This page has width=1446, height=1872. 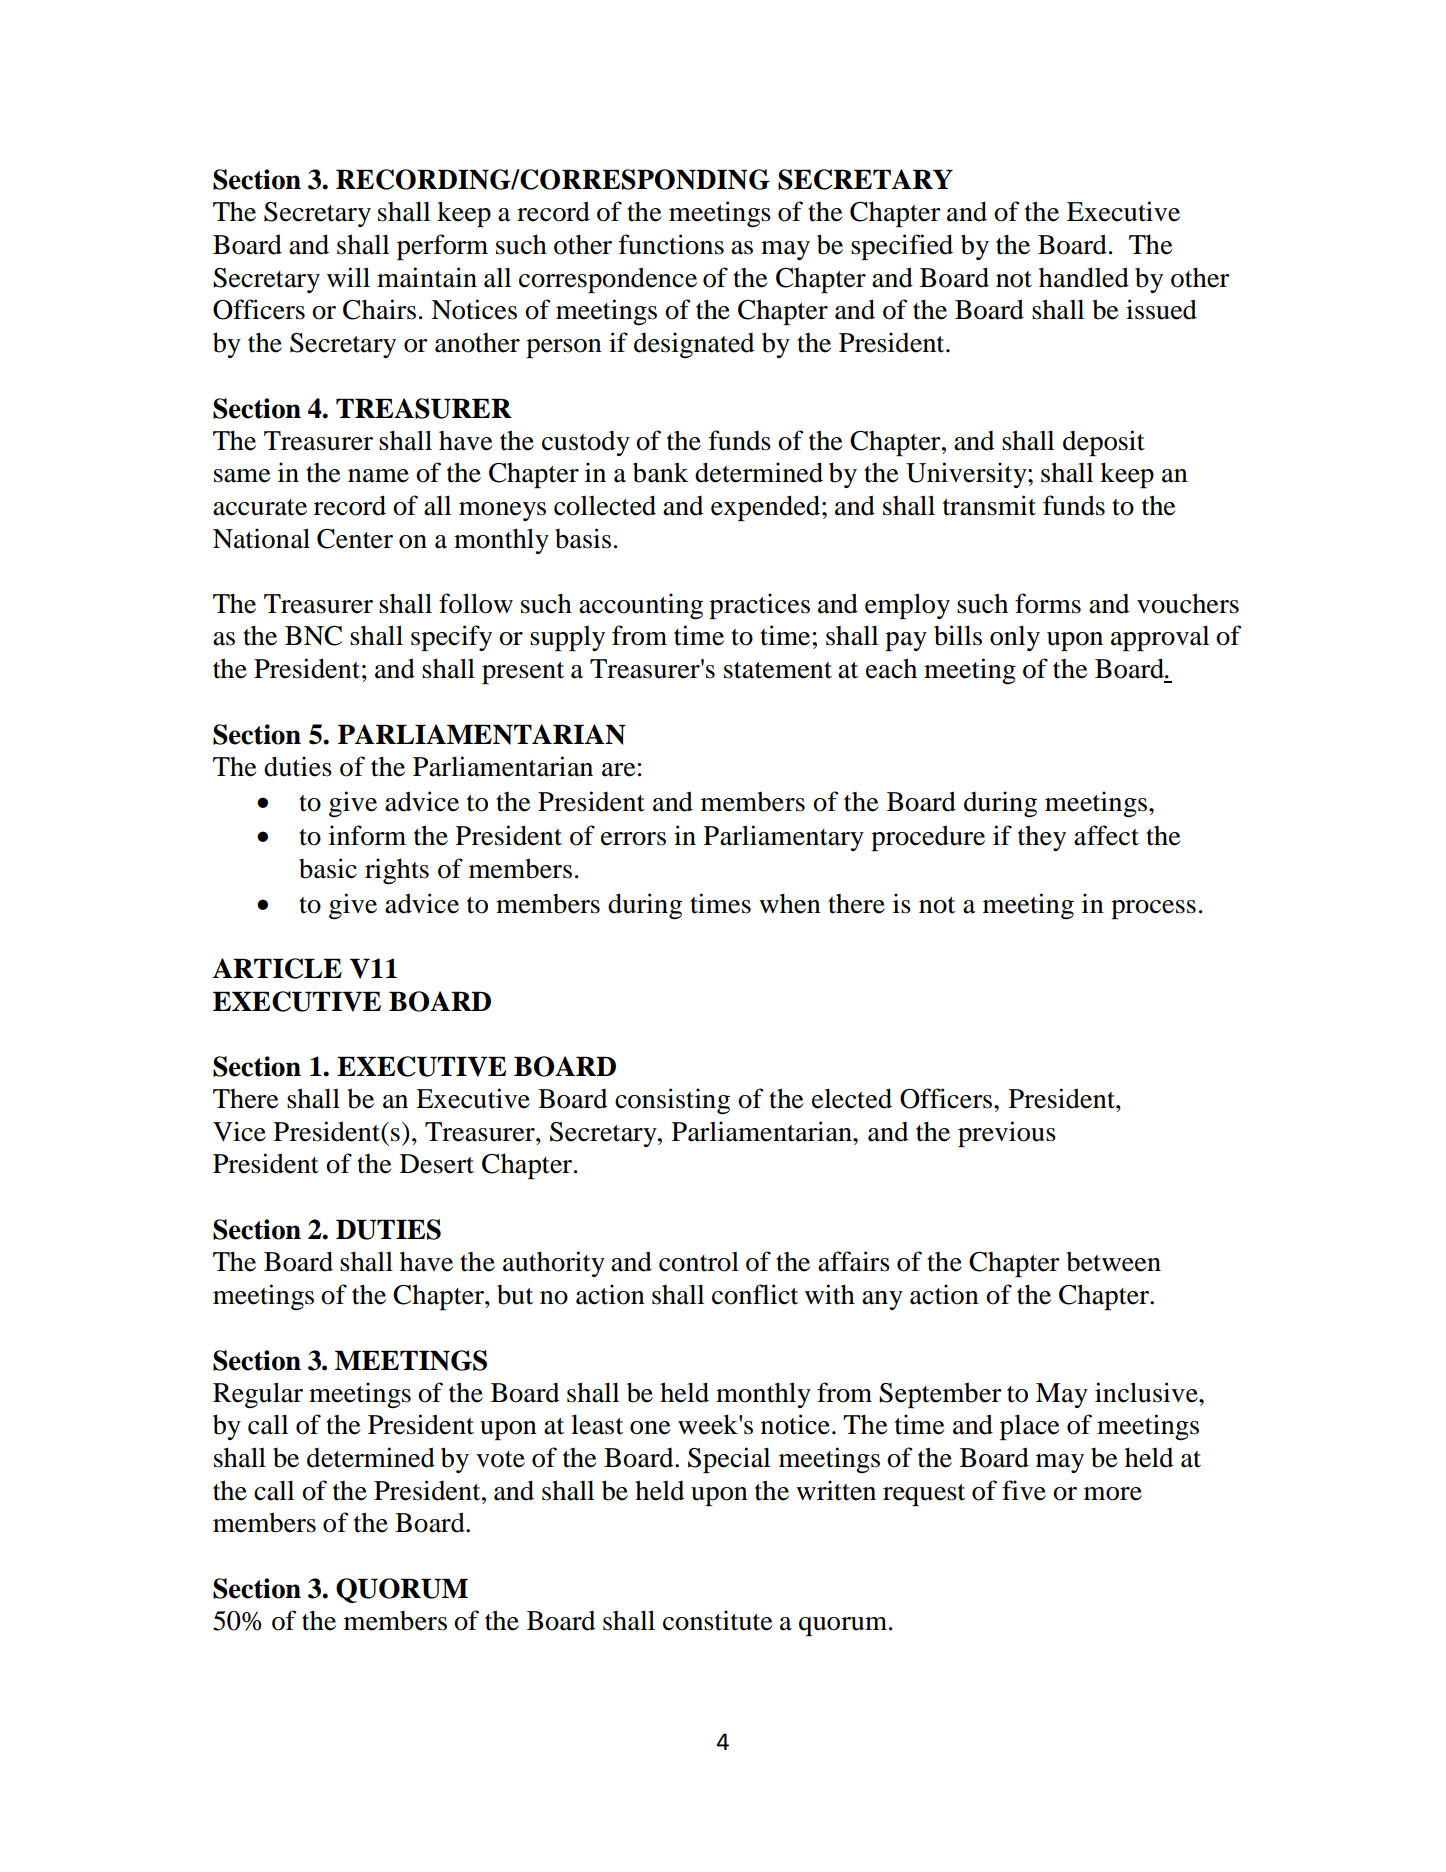 I want to click on basic, so click(x=328, y=868).
